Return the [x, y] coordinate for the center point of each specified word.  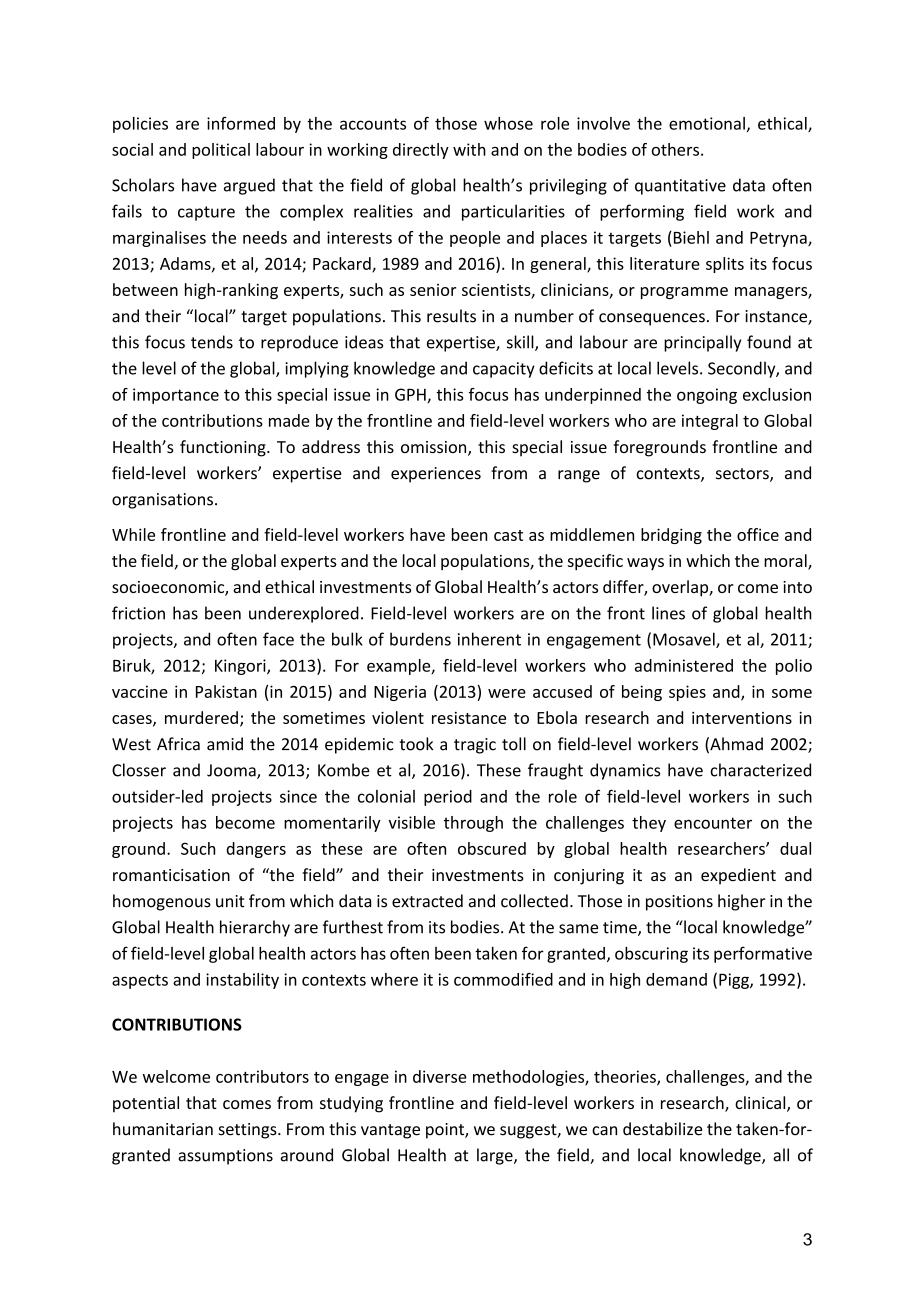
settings [248, 1131]
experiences [436, 475]
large [496, 1156]
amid [225, 744]
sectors [743, 475]
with [469, 149]
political [221, 151]
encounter [713, 823]
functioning [224, 448]
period [448, 798]
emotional [707, 123]
